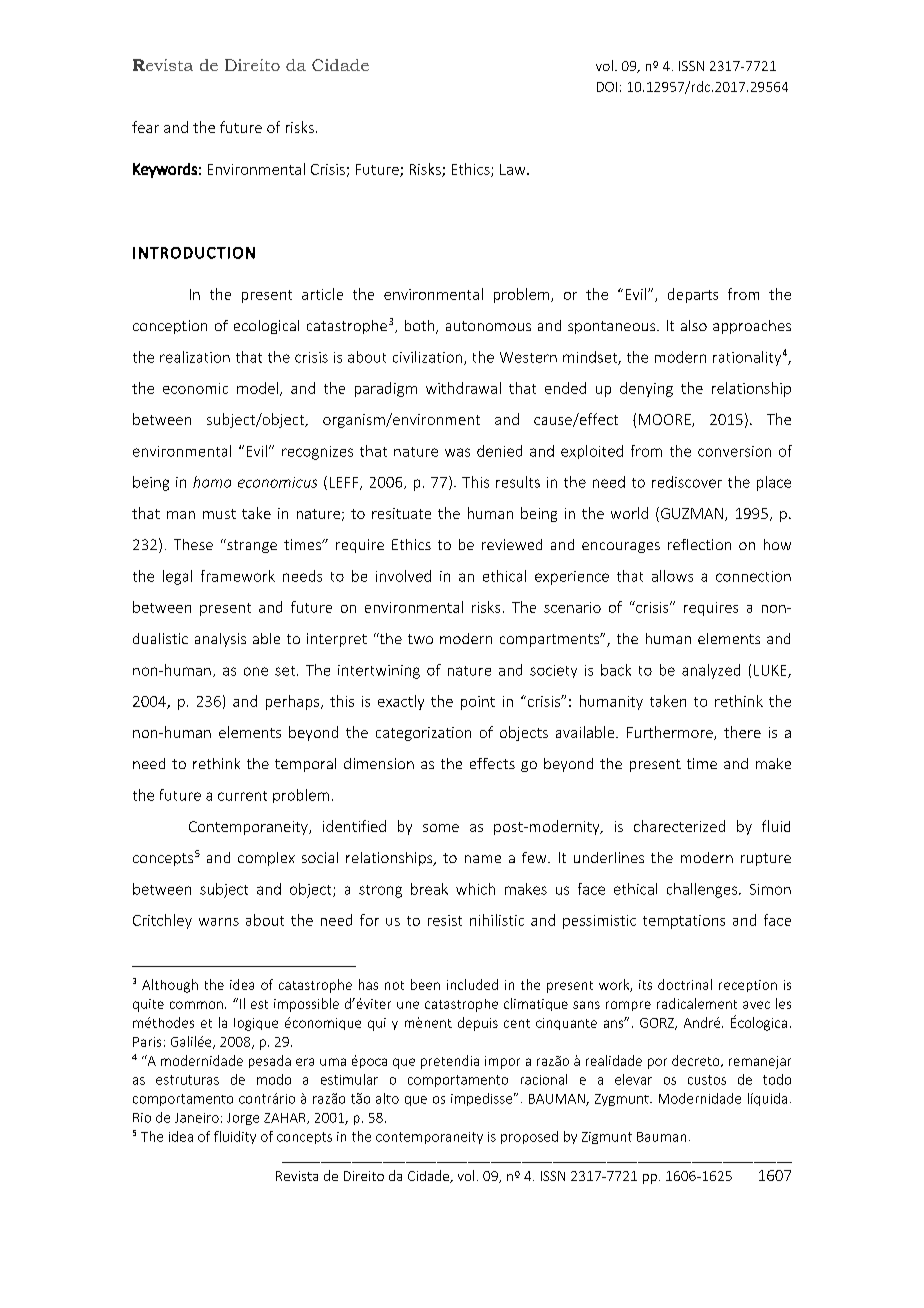 Image resolution: width=924 pixels, height=1308 pixels. Describe the element at coordinates (702, 890) in the screenshot. I see `challenges` at that location.
